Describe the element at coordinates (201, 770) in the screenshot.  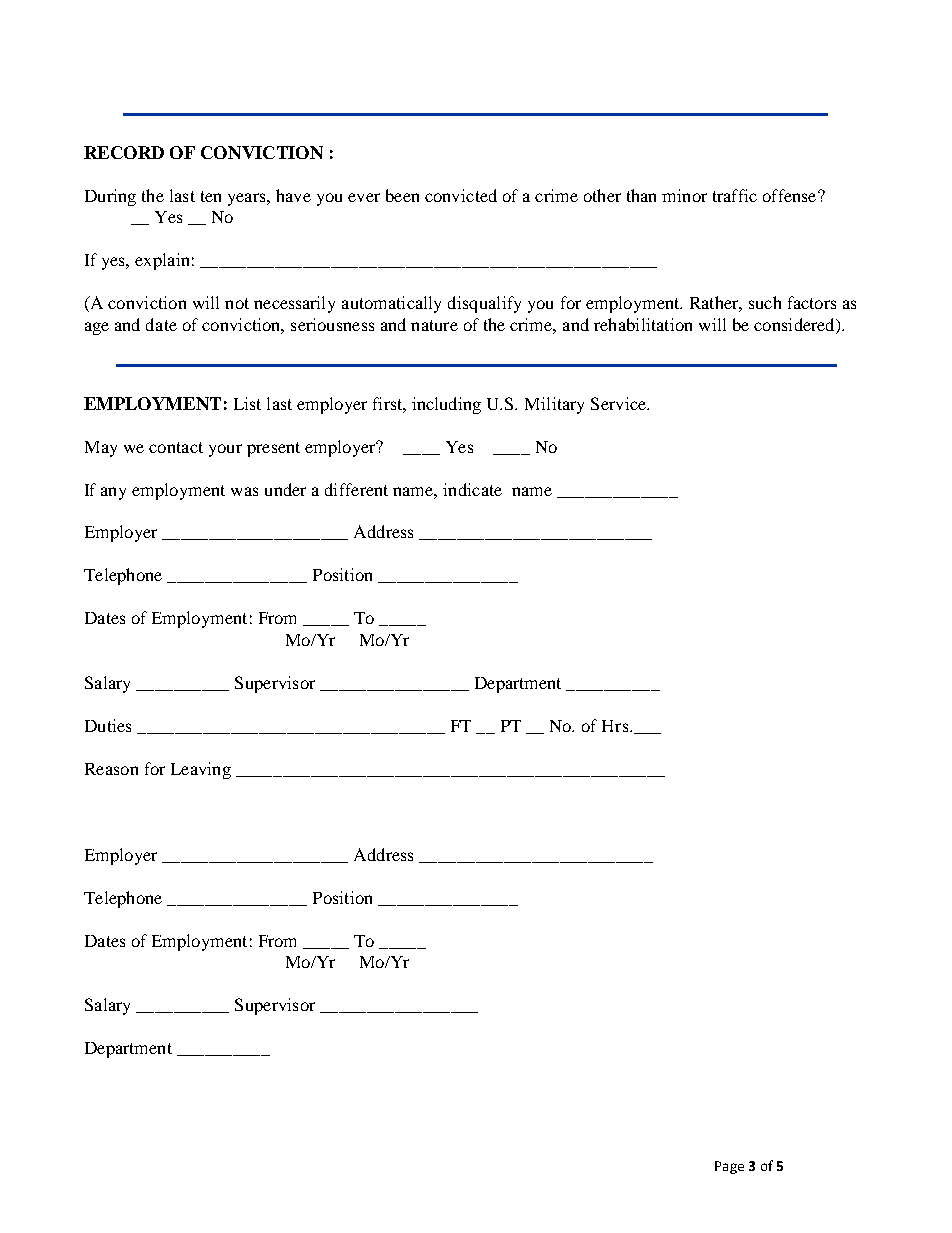
I see `Leaving` at that location.
